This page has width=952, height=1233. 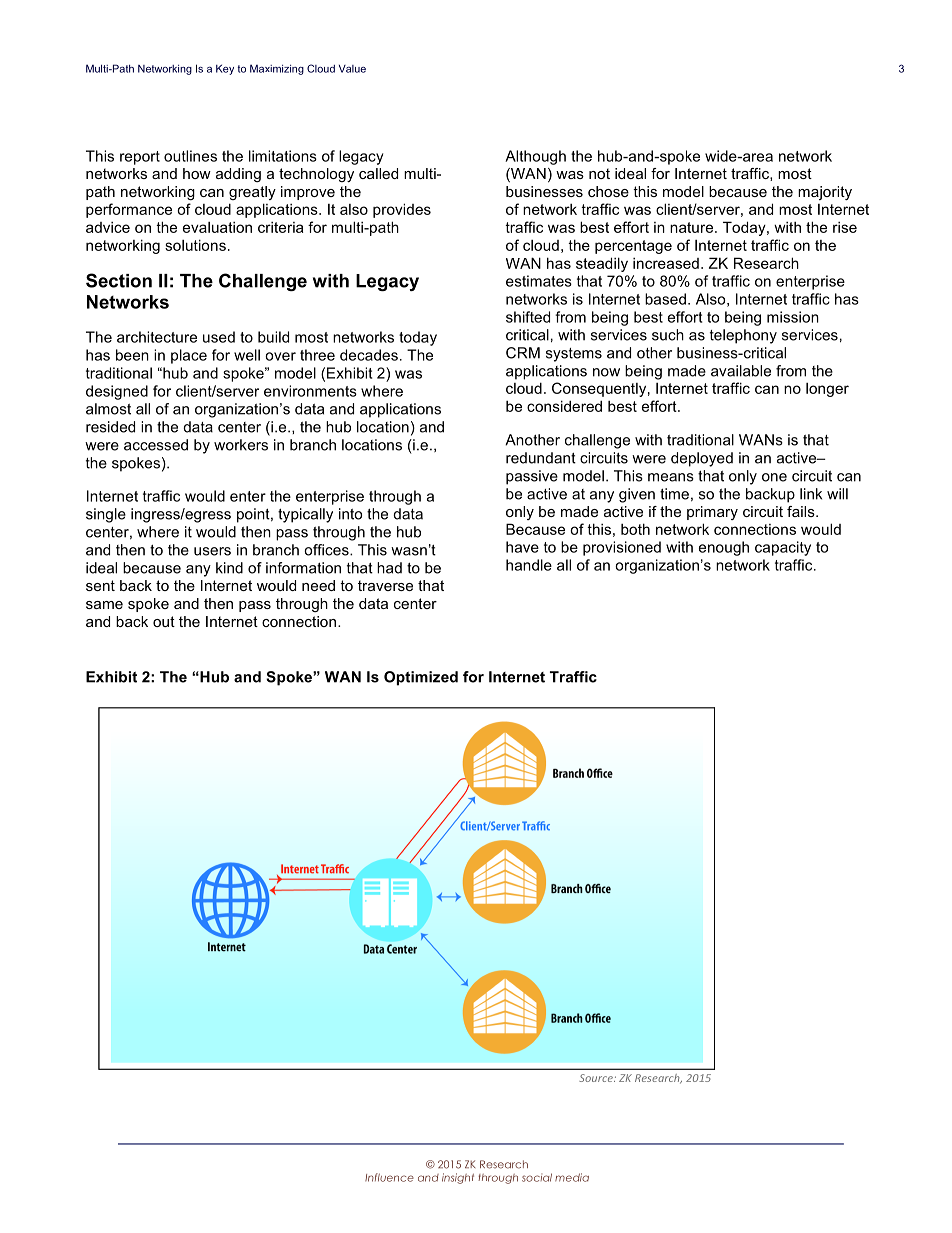 What do you see at coordinates (389, 1177) in the page?
I see `Influence` at bounding box center [389, 1177].
